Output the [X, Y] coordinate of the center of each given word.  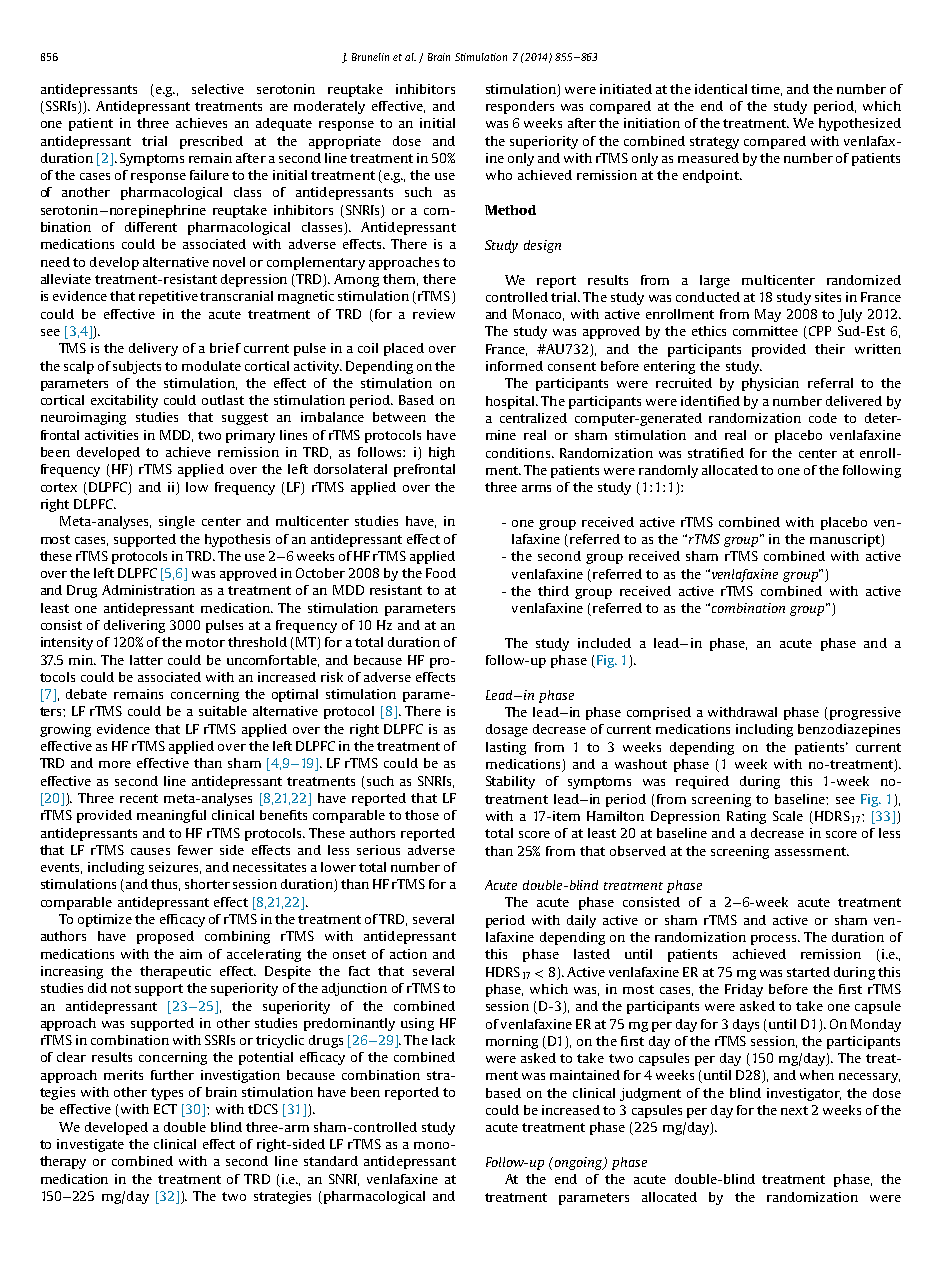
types [167, 1094]
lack [443, 1040]
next [794, 1110]
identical [721, 89]
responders [520, 107]
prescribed [211, 142]
